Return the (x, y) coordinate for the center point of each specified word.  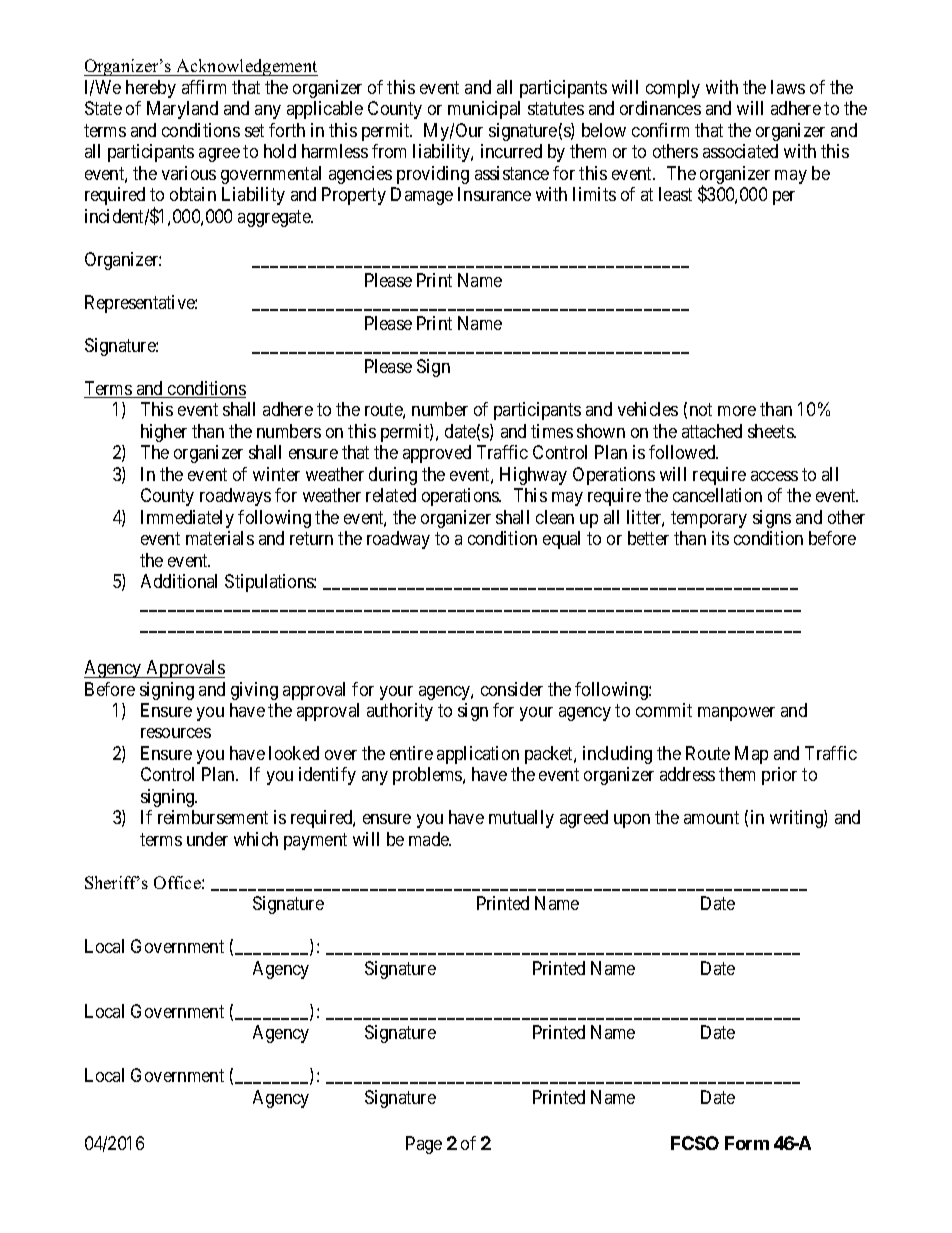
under (207, 839)
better (648, 538)
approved (437, 454)
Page (424, 1145)
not (701, 409)
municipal (484, 110)
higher (164, 433)
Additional (179, 581)
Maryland (182, 110)
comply (673, 89)
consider (512, 689)
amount (711, 818)
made (430, 839)
